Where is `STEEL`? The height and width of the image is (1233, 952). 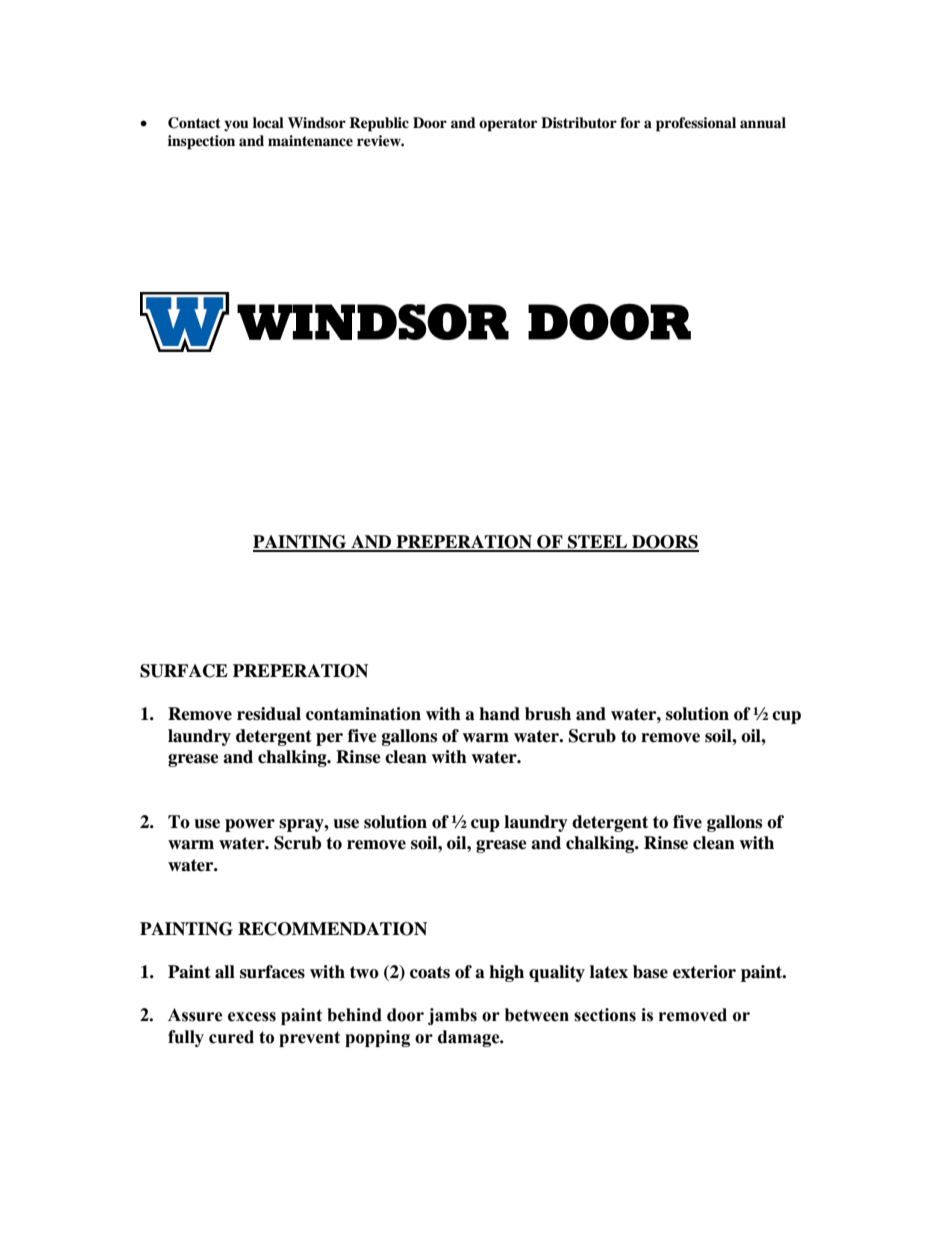
STEEL is located at coordinates (598, 543).
